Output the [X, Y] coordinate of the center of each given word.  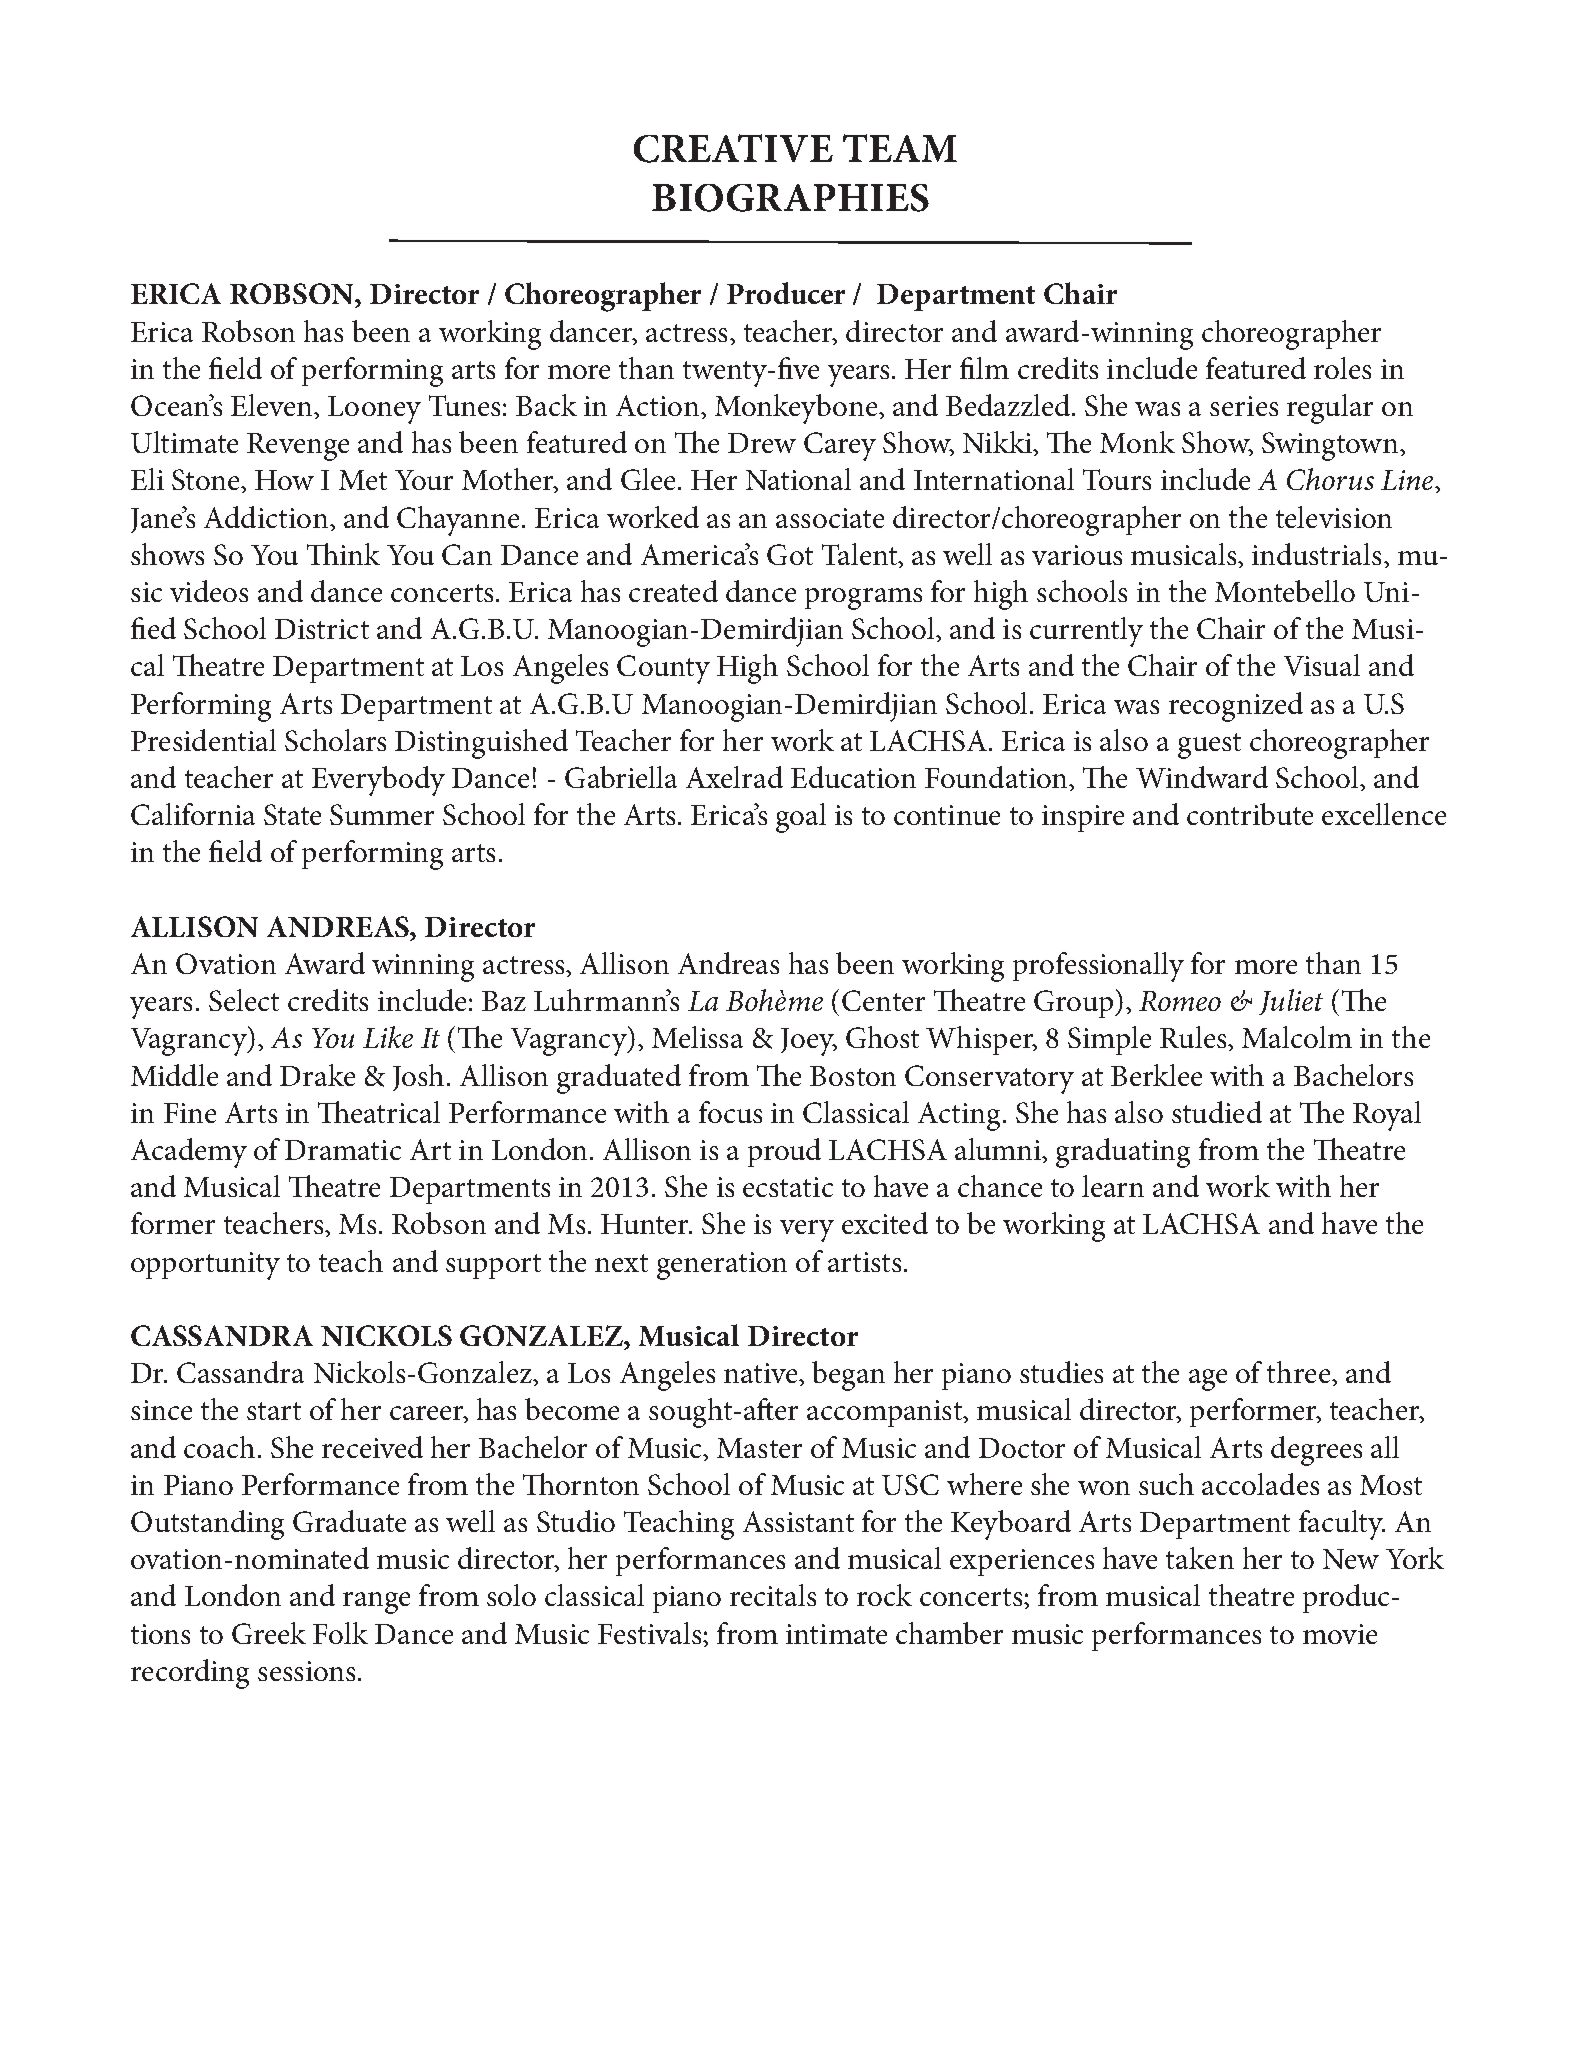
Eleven [273, 405]
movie [1340, 1634]
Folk [340, 1633]
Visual [1322, 665]
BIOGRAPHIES [790, 198]
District [322, 629]
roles [1342, 368]
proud [784, 1152]
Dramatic [343, 1150]
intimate [836, 1634]
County [663, 669]
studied [1217, 1112]
